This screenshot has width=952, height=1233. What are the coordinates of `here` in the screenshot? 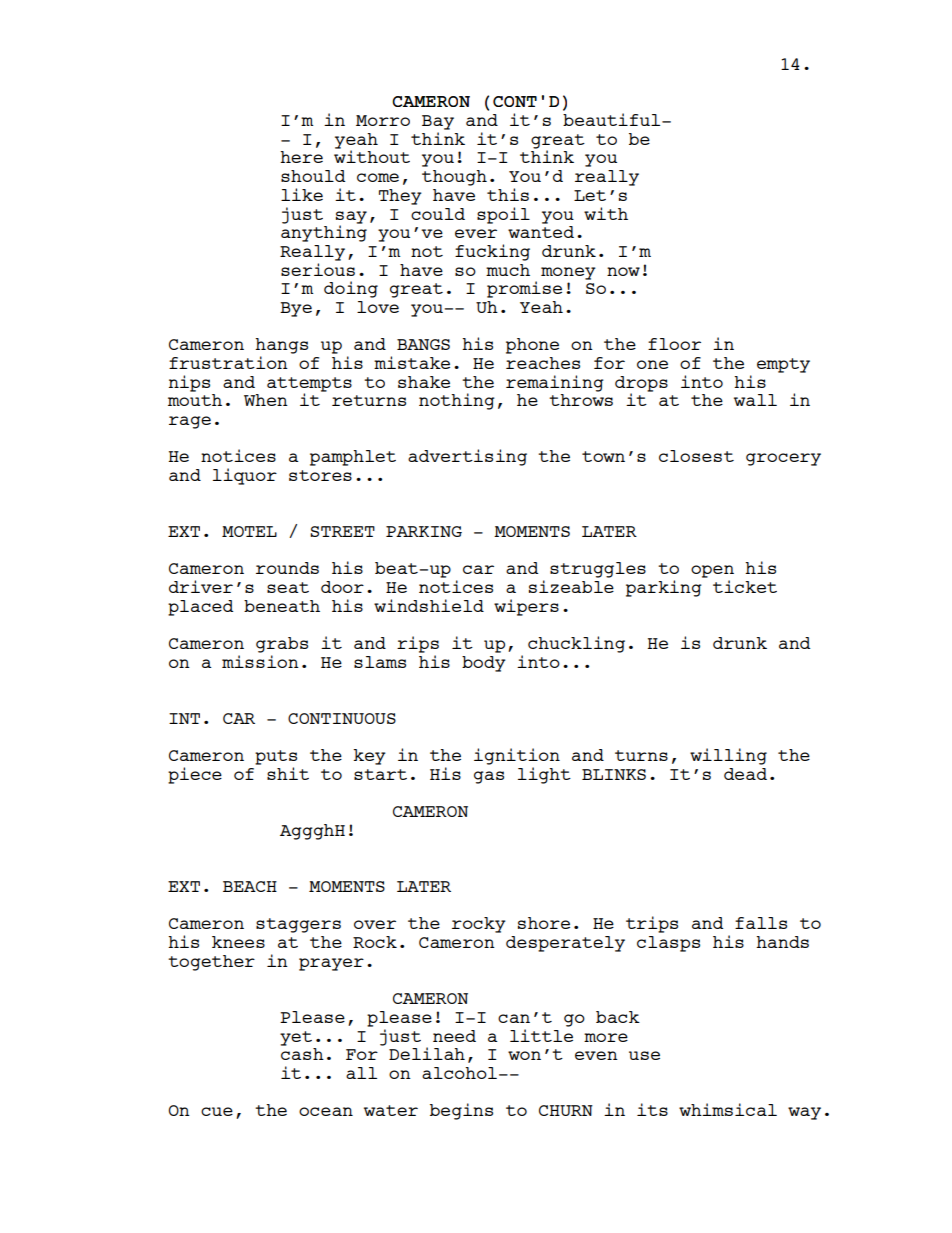 It's located at (301, 157).
